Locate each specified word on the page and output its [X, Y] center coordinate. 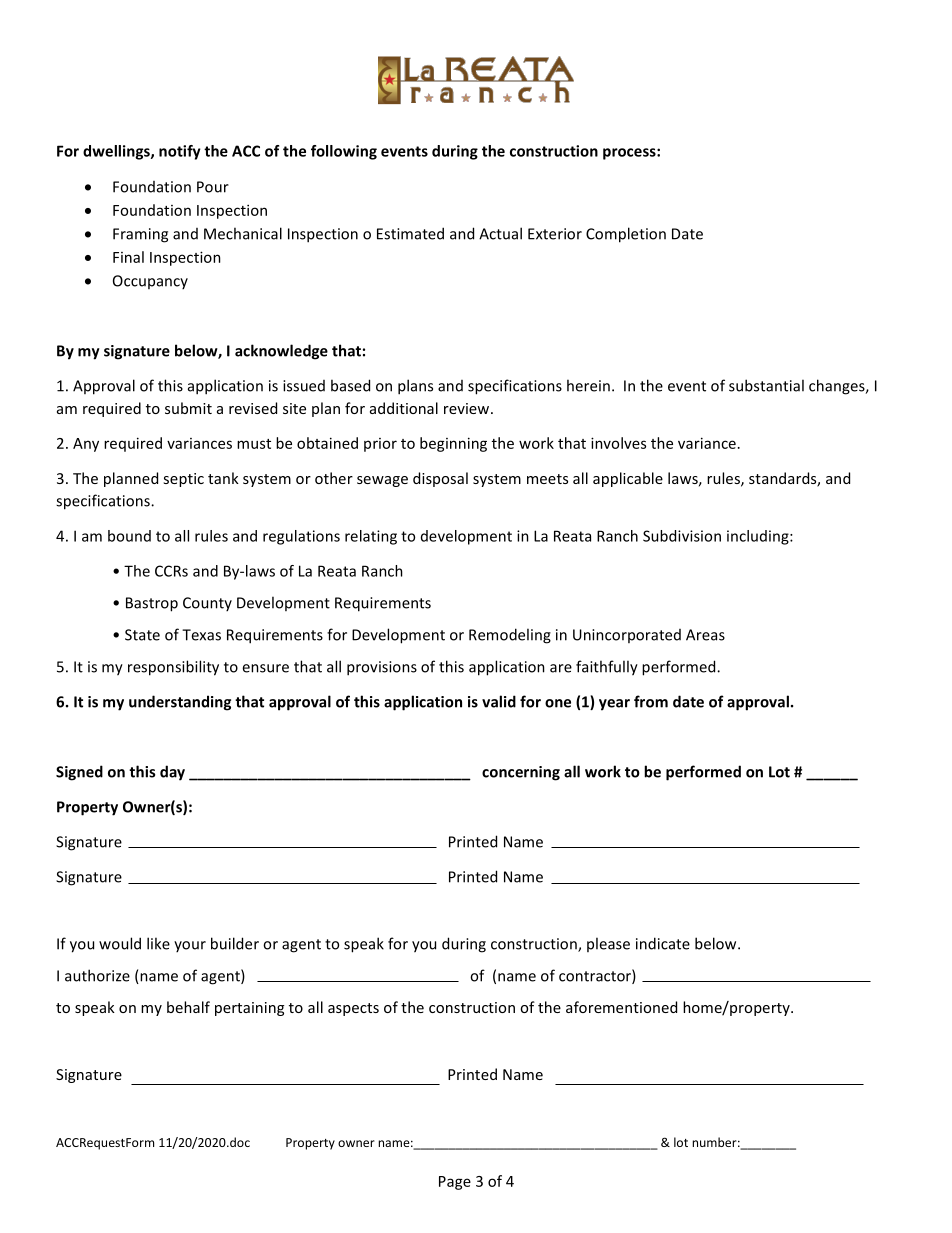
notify [180, 152]
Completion [626, 235]
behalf [188, 1007]
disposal [440, 479]
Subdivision [682, 536]
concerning [521, 773]
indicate [663, 943]
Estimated [410, 233]
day [172, 773]
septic [183, 480]
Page [455, 1183]
